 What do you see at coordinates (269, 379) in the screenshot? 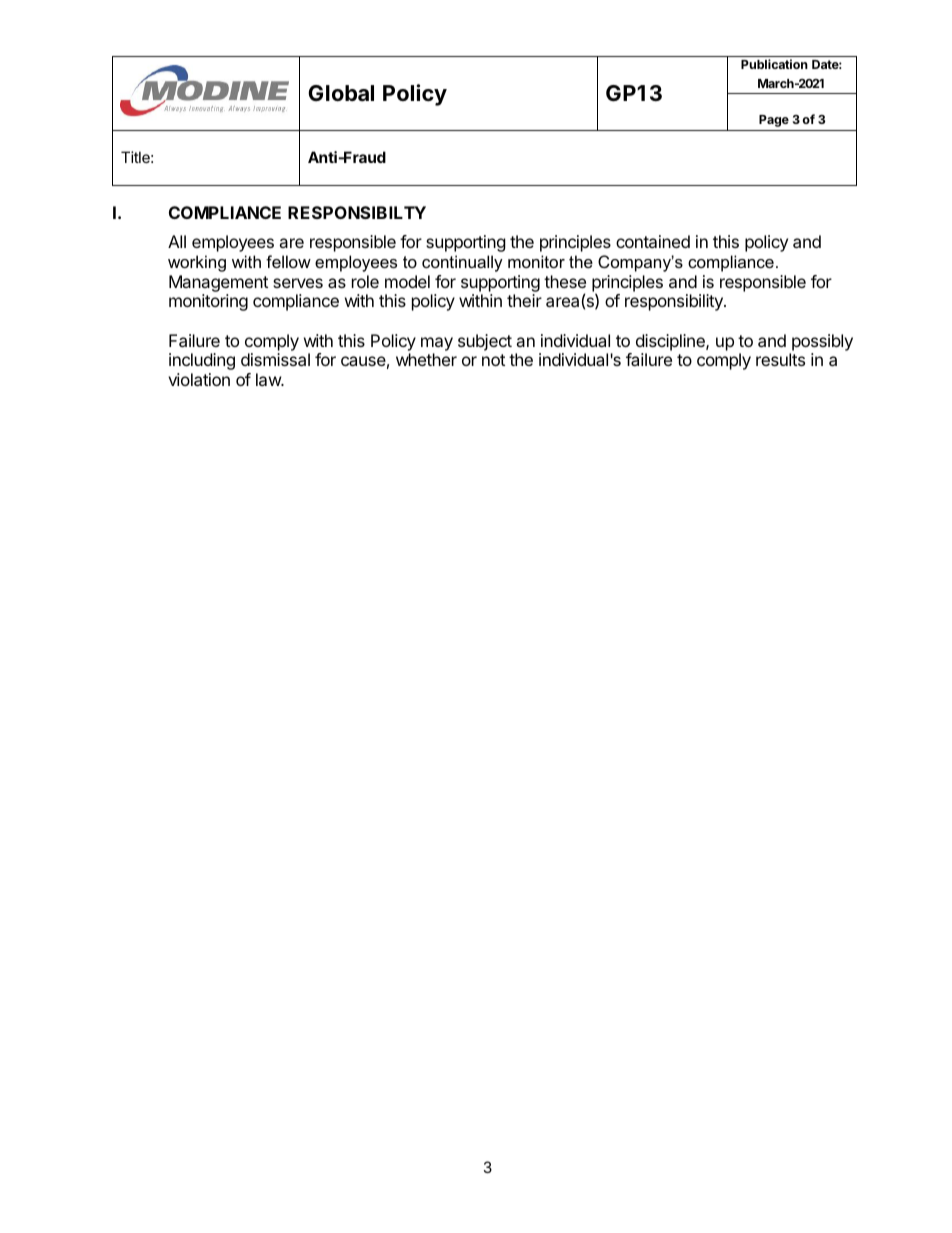
I see `law` at bounding box center [269, 379].
